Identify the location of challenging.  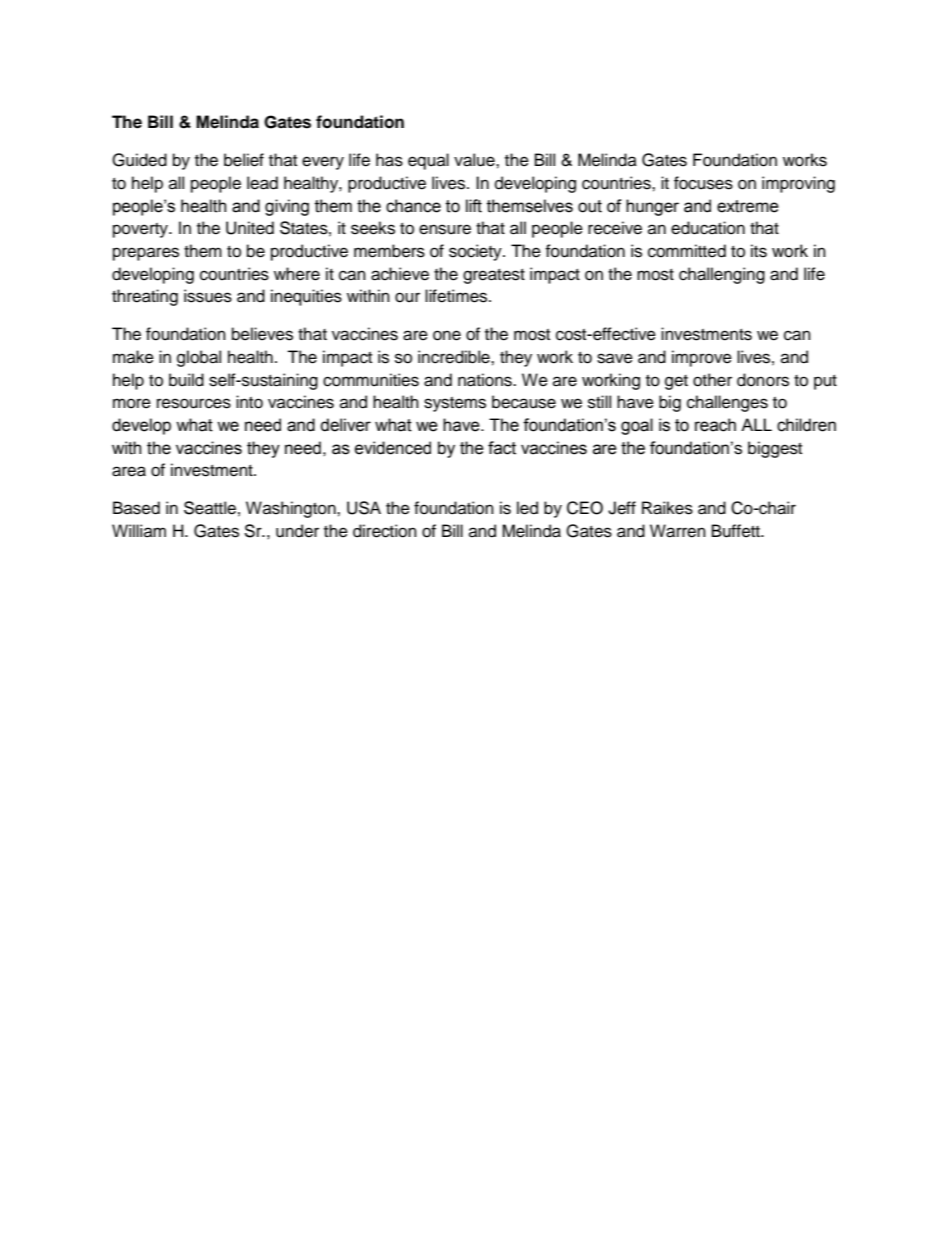
(722, 275).
